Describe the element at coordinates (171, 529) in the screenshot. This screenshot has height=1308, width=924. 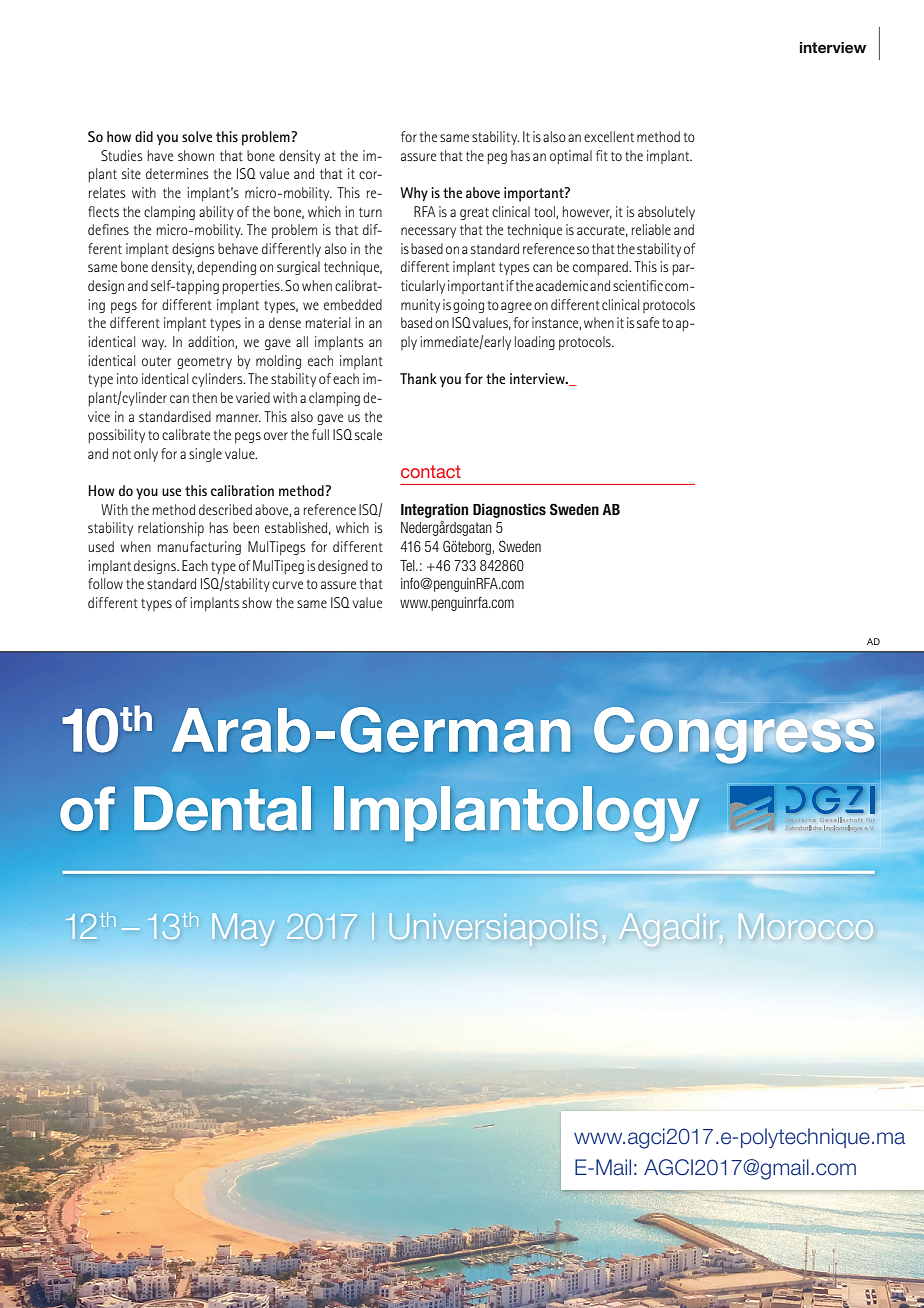
I see `relationship` at that location.
